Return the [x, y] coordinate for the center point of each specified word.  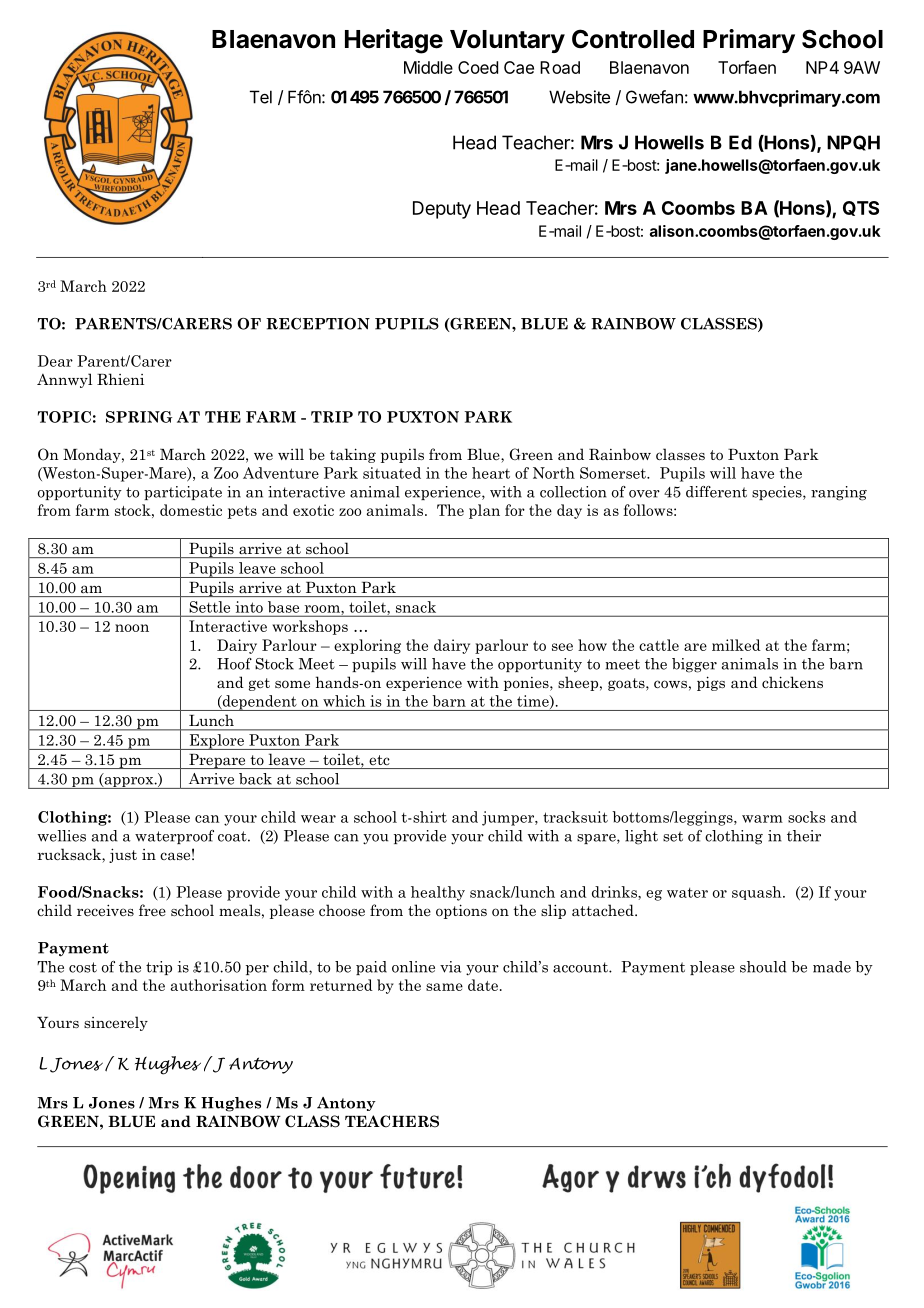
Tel [261, 97]
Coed [478, 67]
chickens [792, 682]
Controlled [633, 39]
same [444, 987]
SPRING [139, 417]
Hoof [234, 664]
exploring [367, 646]
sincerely [116, 1023]
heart [491, 473]
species [778, 493]
